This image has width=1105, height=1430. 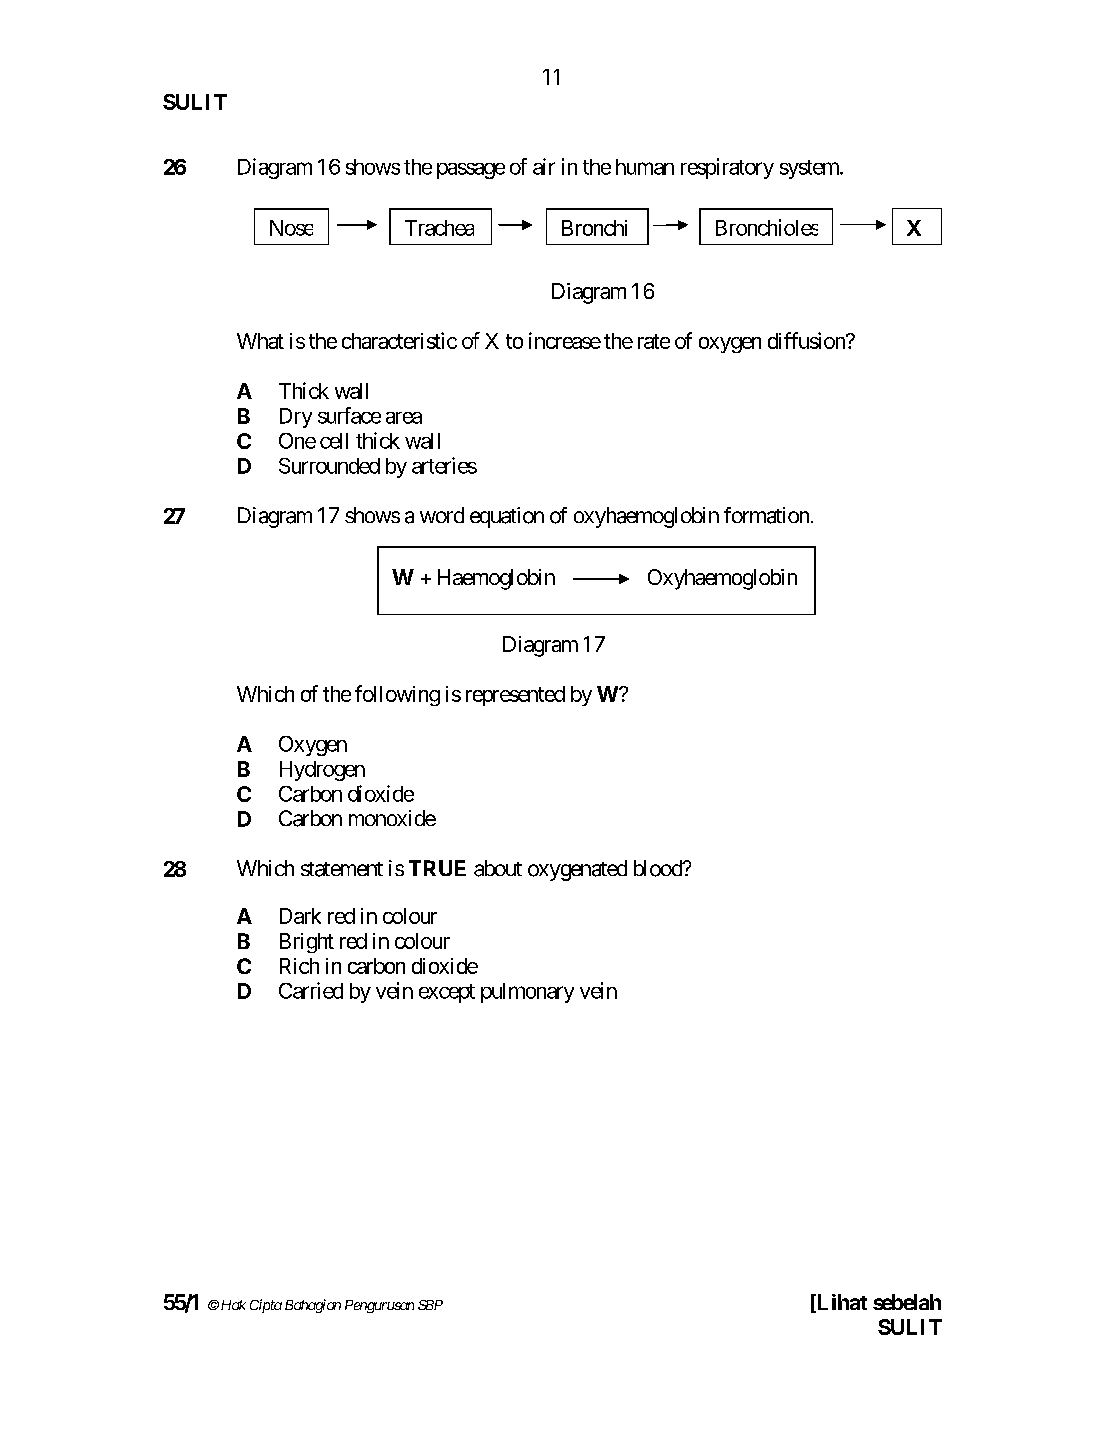 What do you see at coordinates (527, 993) in the image?
I see `pulmonary` at bounding box center [527, 993].
